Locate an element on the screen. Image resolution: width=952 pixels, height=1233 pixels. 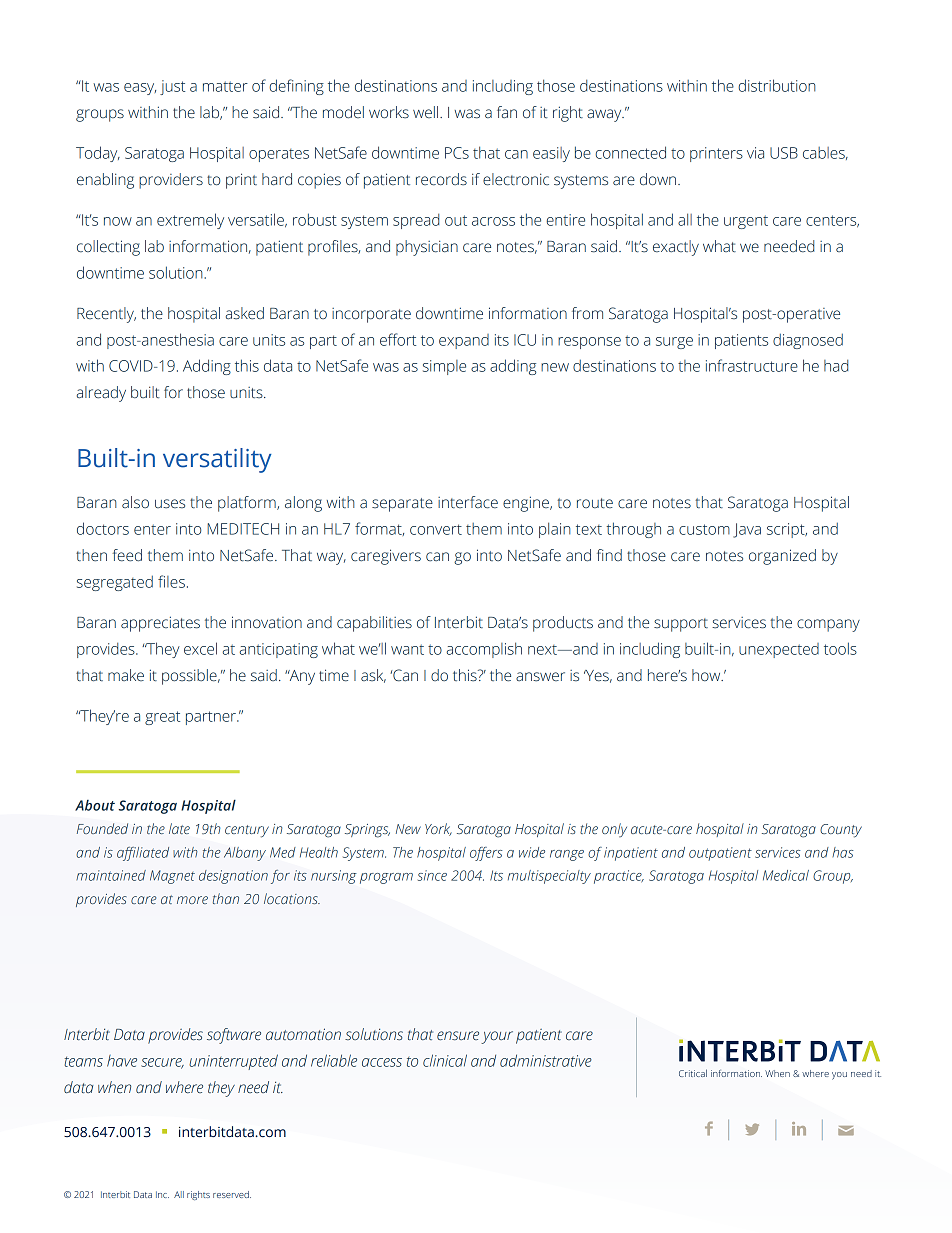
well is located at coordinates (427, 112).
